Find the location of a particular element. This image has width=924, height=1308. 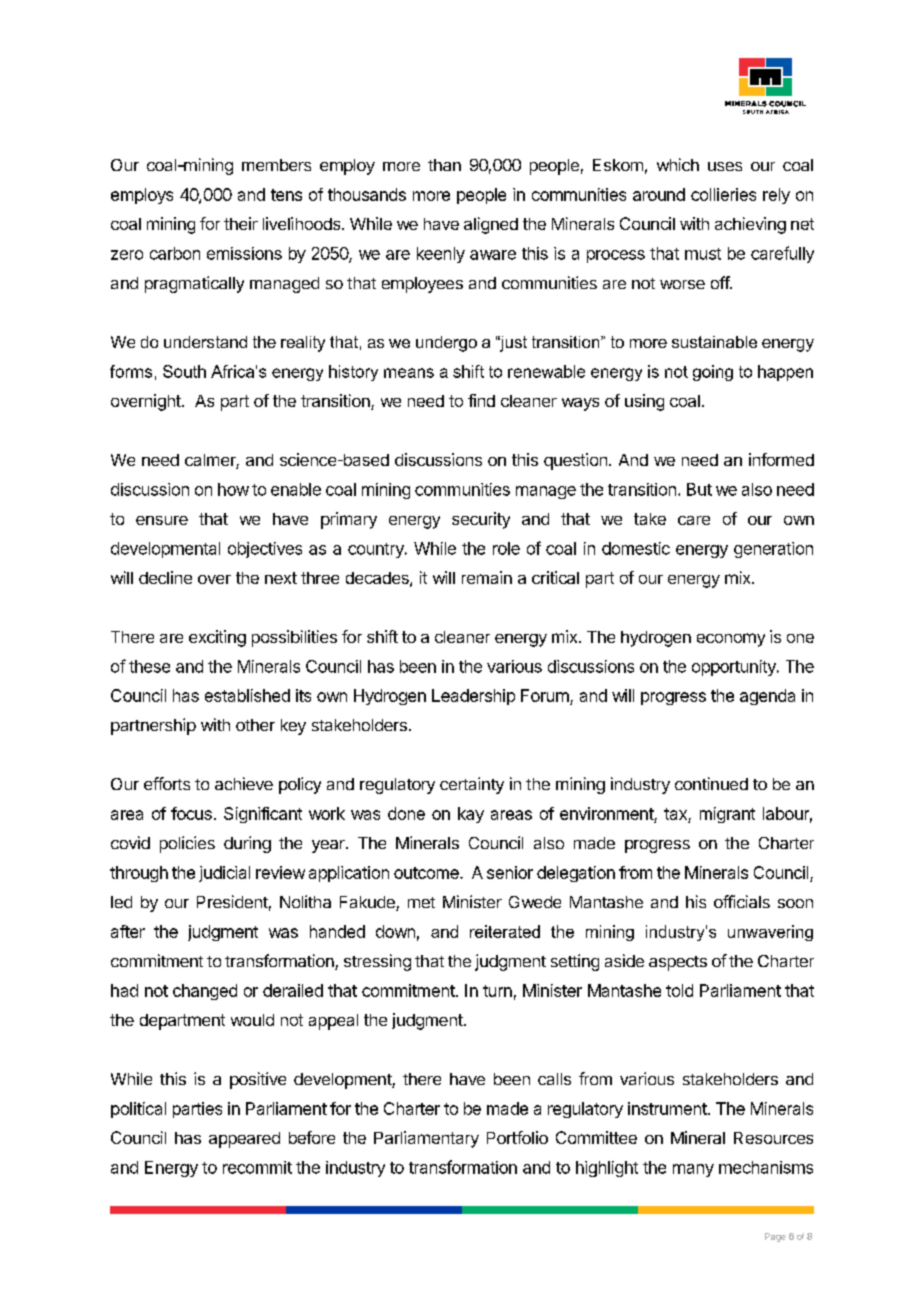

established is located at coordinates (247, 695).
